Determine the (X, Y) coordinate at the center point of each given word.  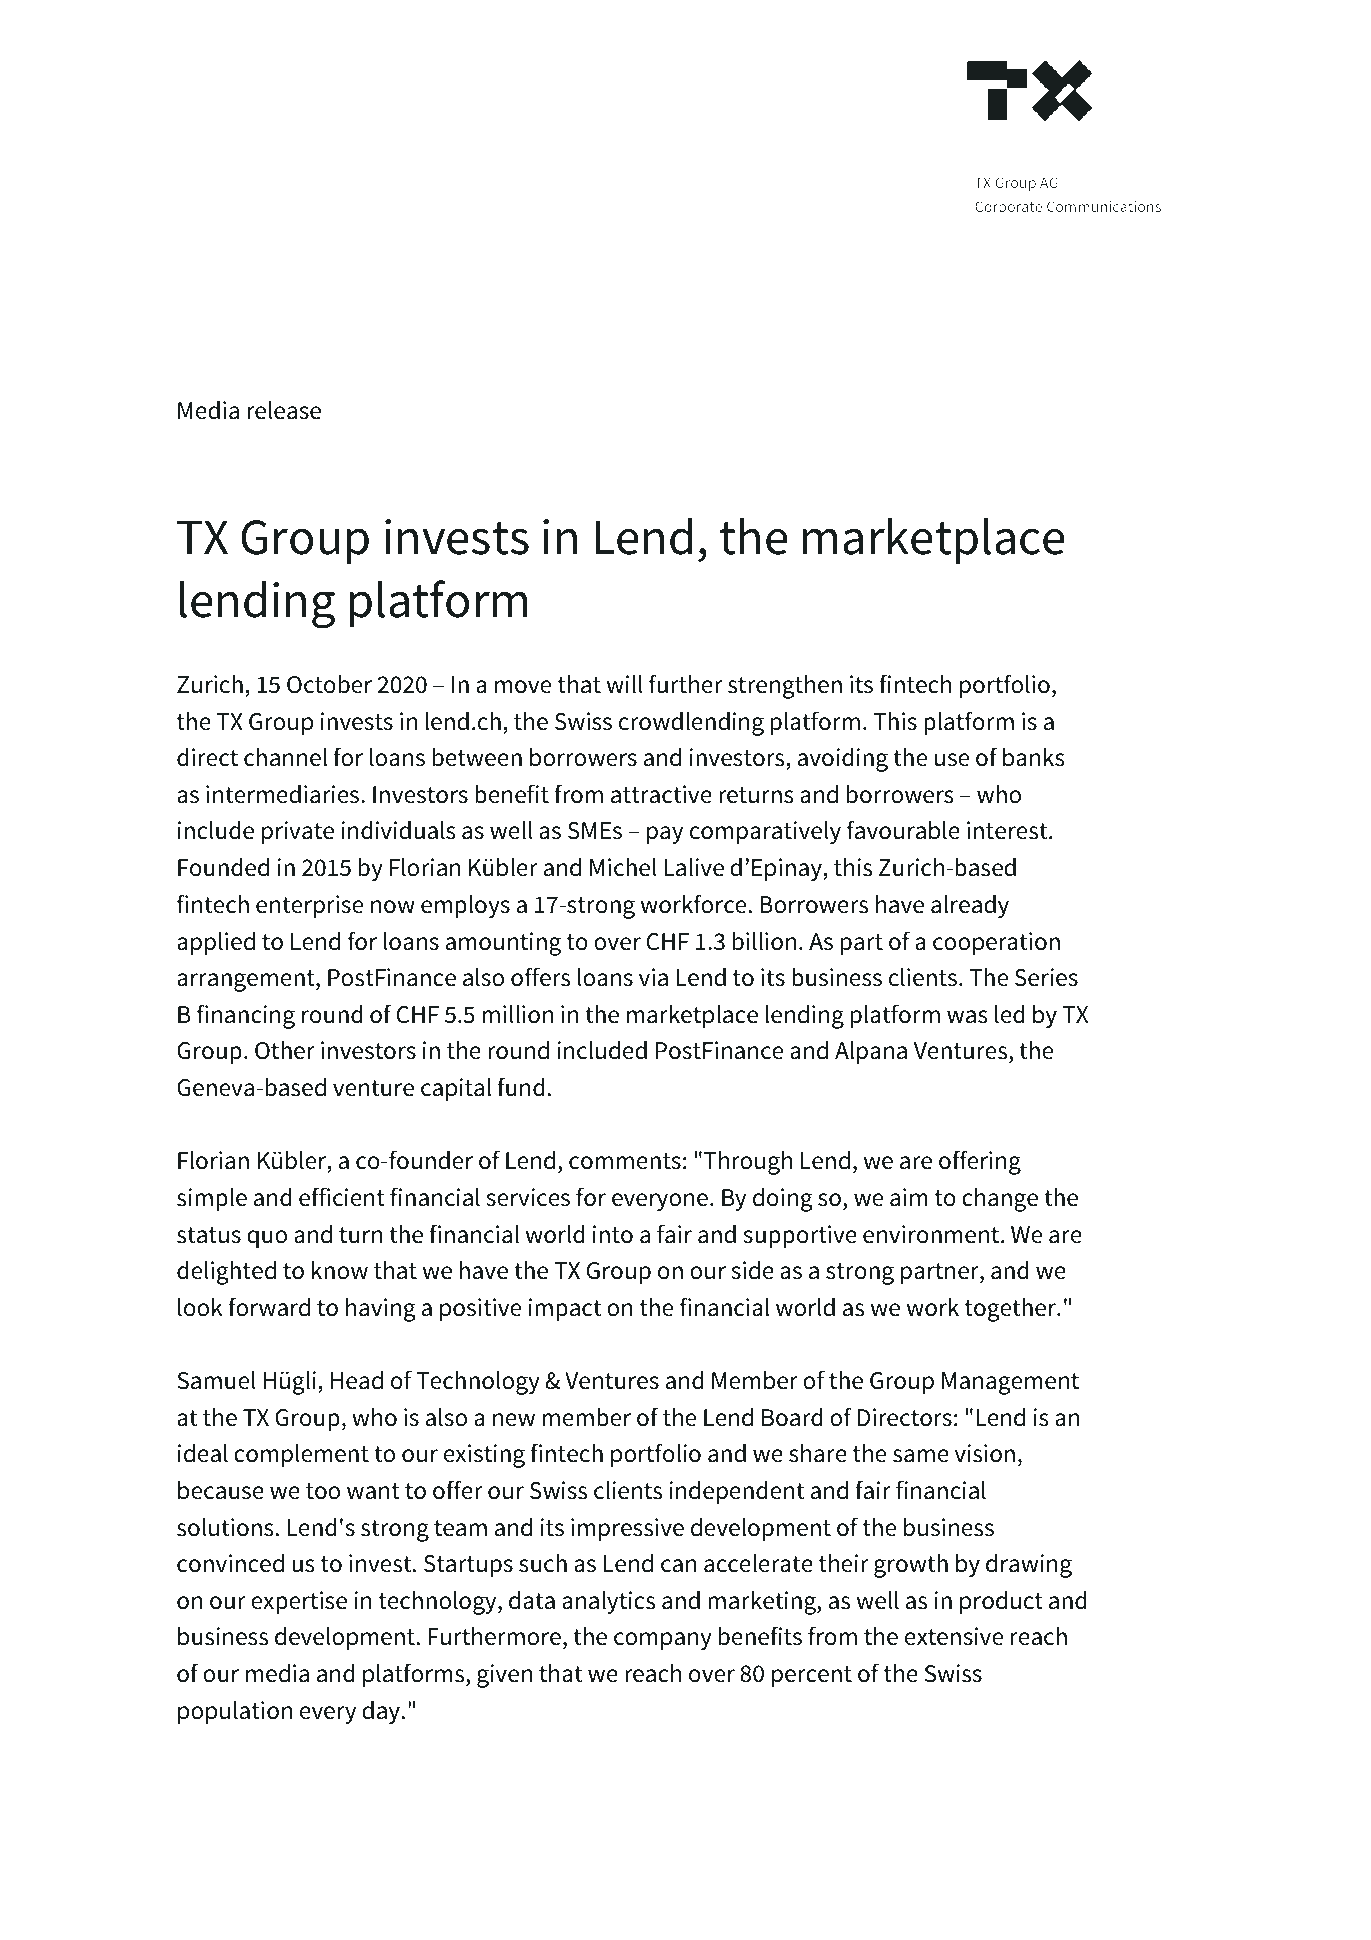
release (284, 410)
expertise (299, 1603)
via (653, 977)
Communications (1104, 206)
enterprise (309, 907)
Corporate (1008, 208)
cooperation (996, 944)
